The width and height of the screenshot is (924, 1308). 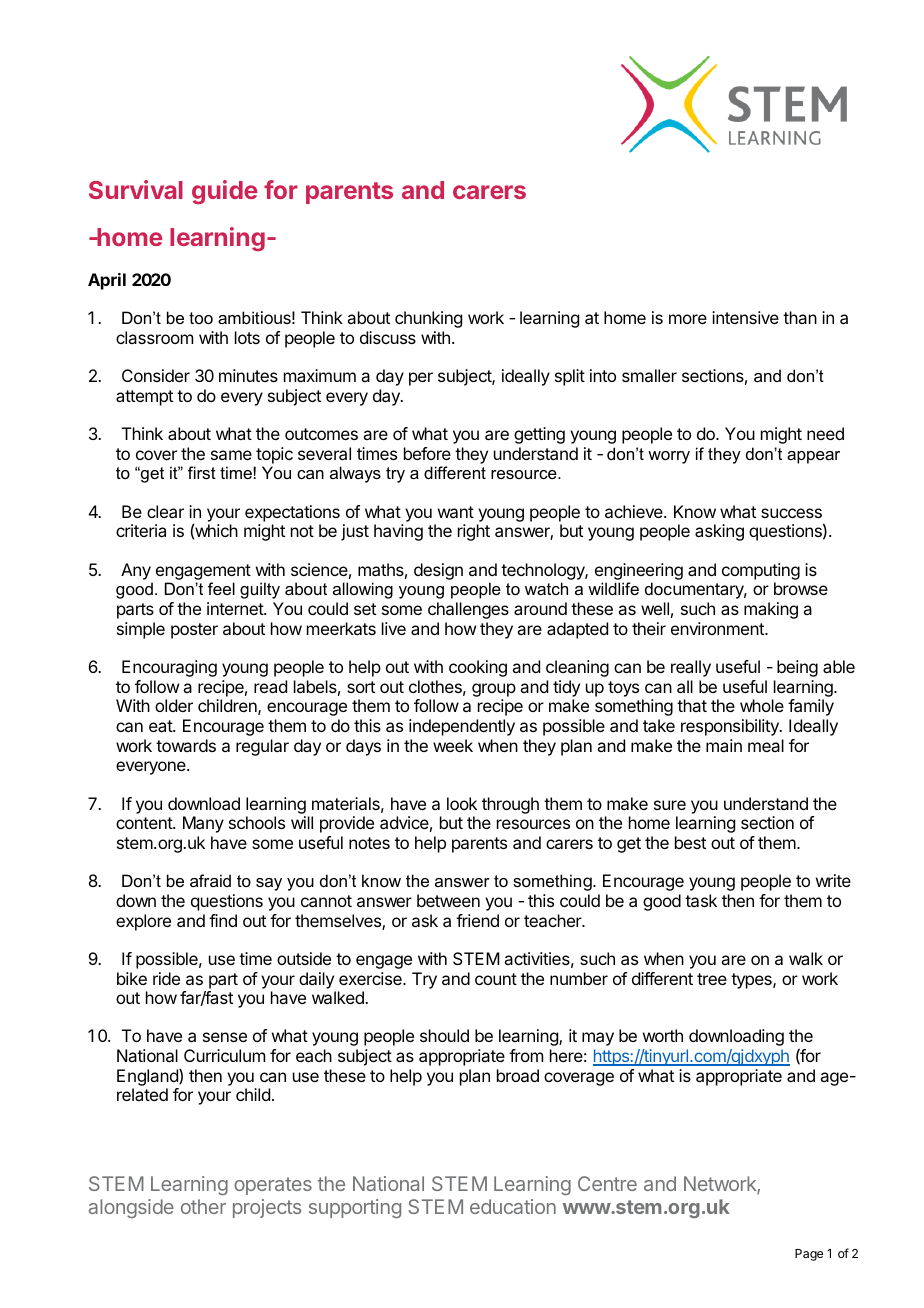 What do you see at coordinates (224, 192) in the screenshot?
I see `guide` at bounding box center [224, 192].
